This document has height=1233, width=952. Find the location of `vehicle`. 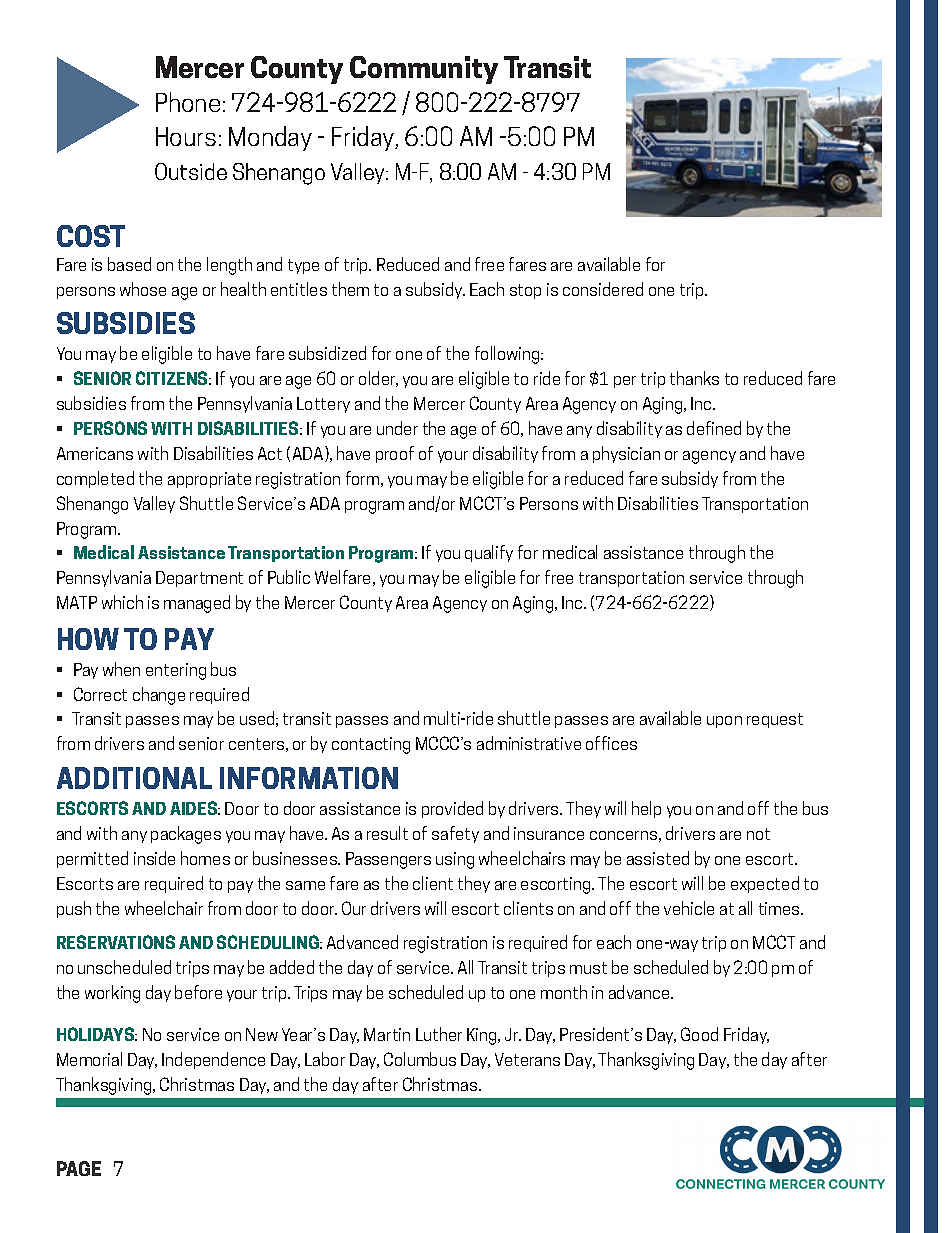

vehicle is located at coordinates (689, 908).
